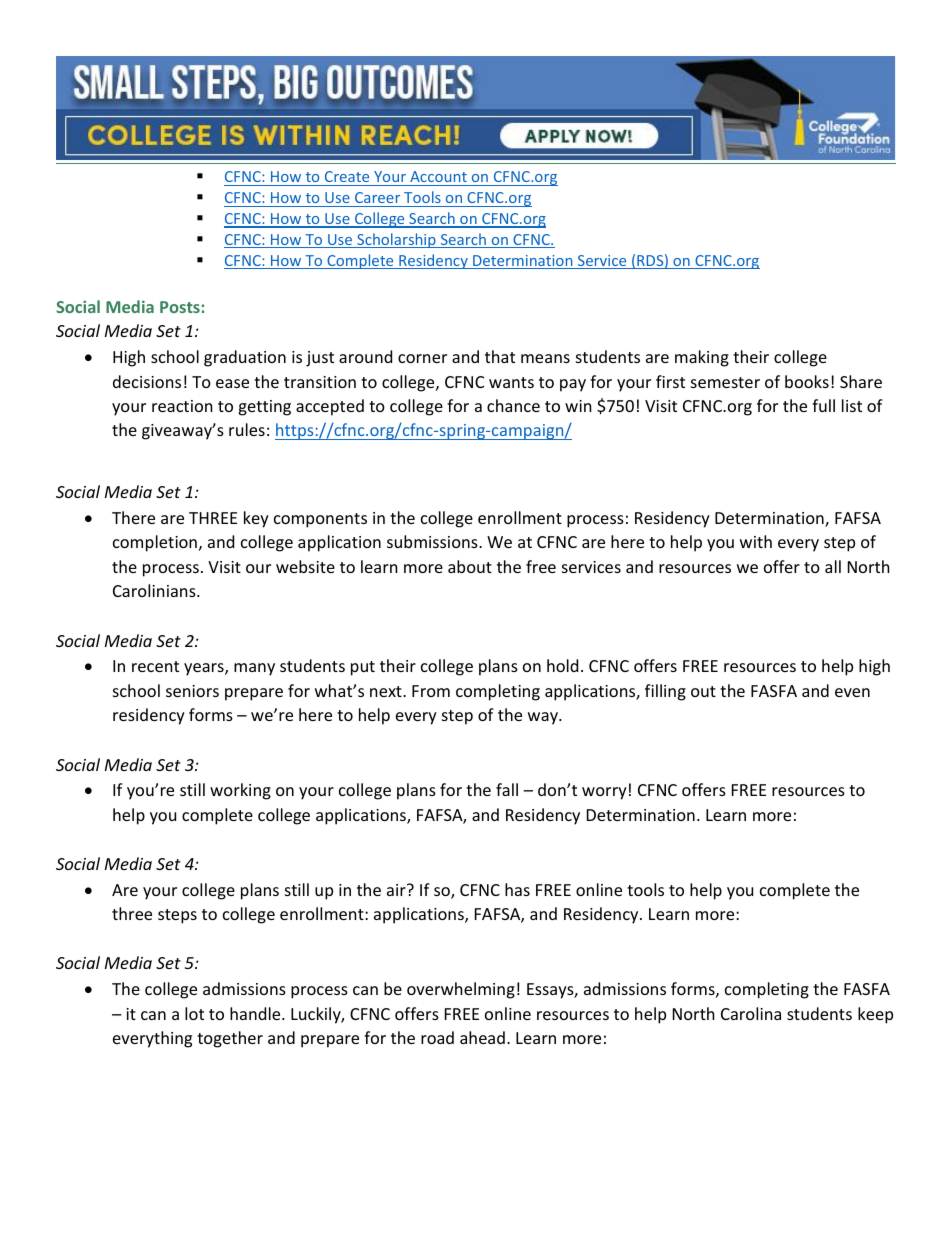  Describe the element at coordinates (513, 405) in the image. I see `chance` at that location.
